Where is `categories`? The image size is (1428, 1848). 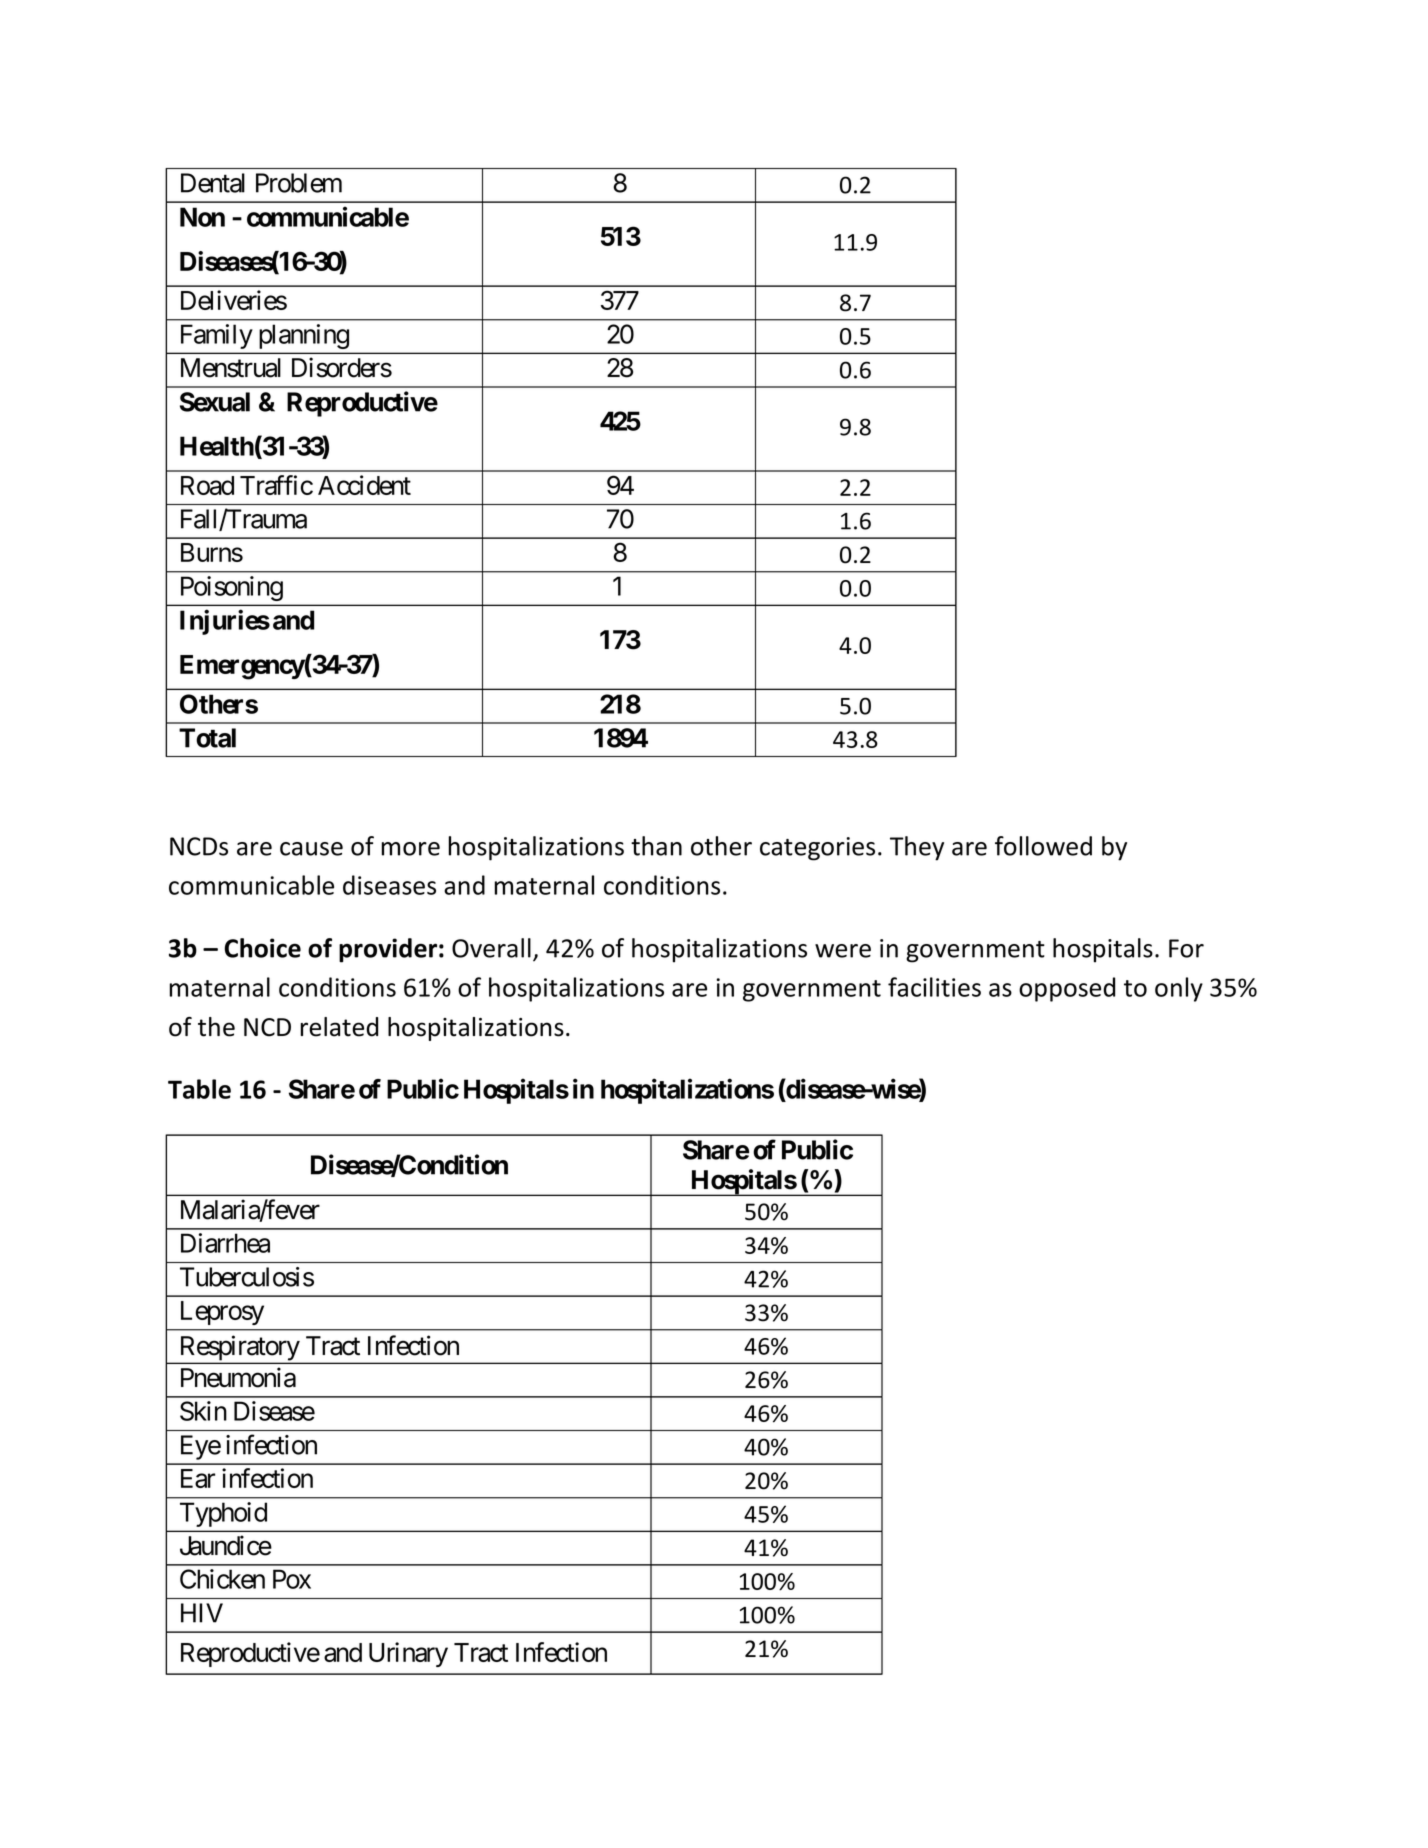 categories is located at coordinates (817, 849).
